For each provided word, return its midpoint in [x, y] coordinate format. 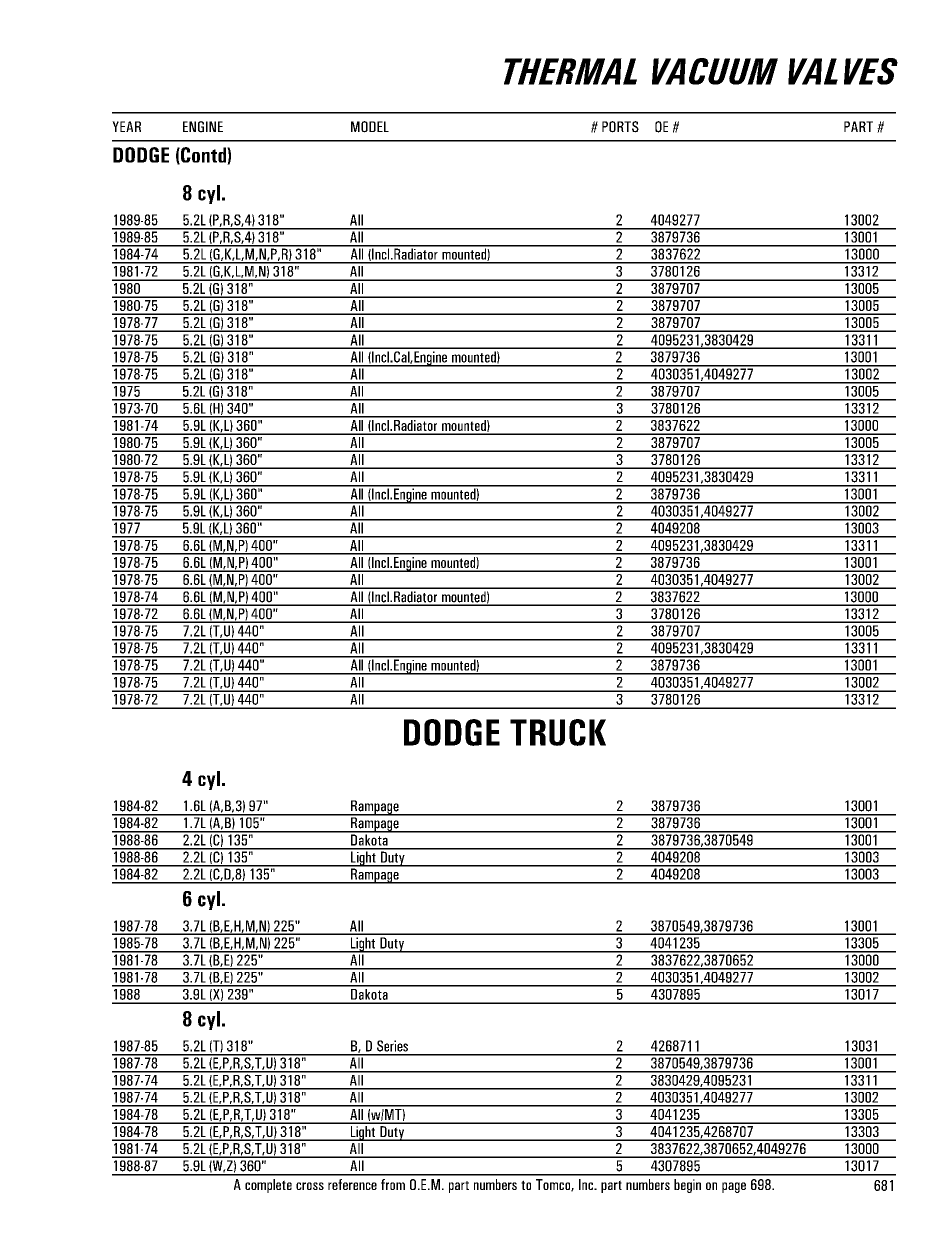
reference [352, 1184]
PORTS [620, 127]
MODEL [370, 127]
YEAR [126, 126]
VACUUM [715, 71]
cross [310, 1186]
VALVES [843, 71]
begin [687, 1186]
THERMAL [570, 71]
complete [268, 1186]
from [393, 1184]
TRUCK [558, 732]
